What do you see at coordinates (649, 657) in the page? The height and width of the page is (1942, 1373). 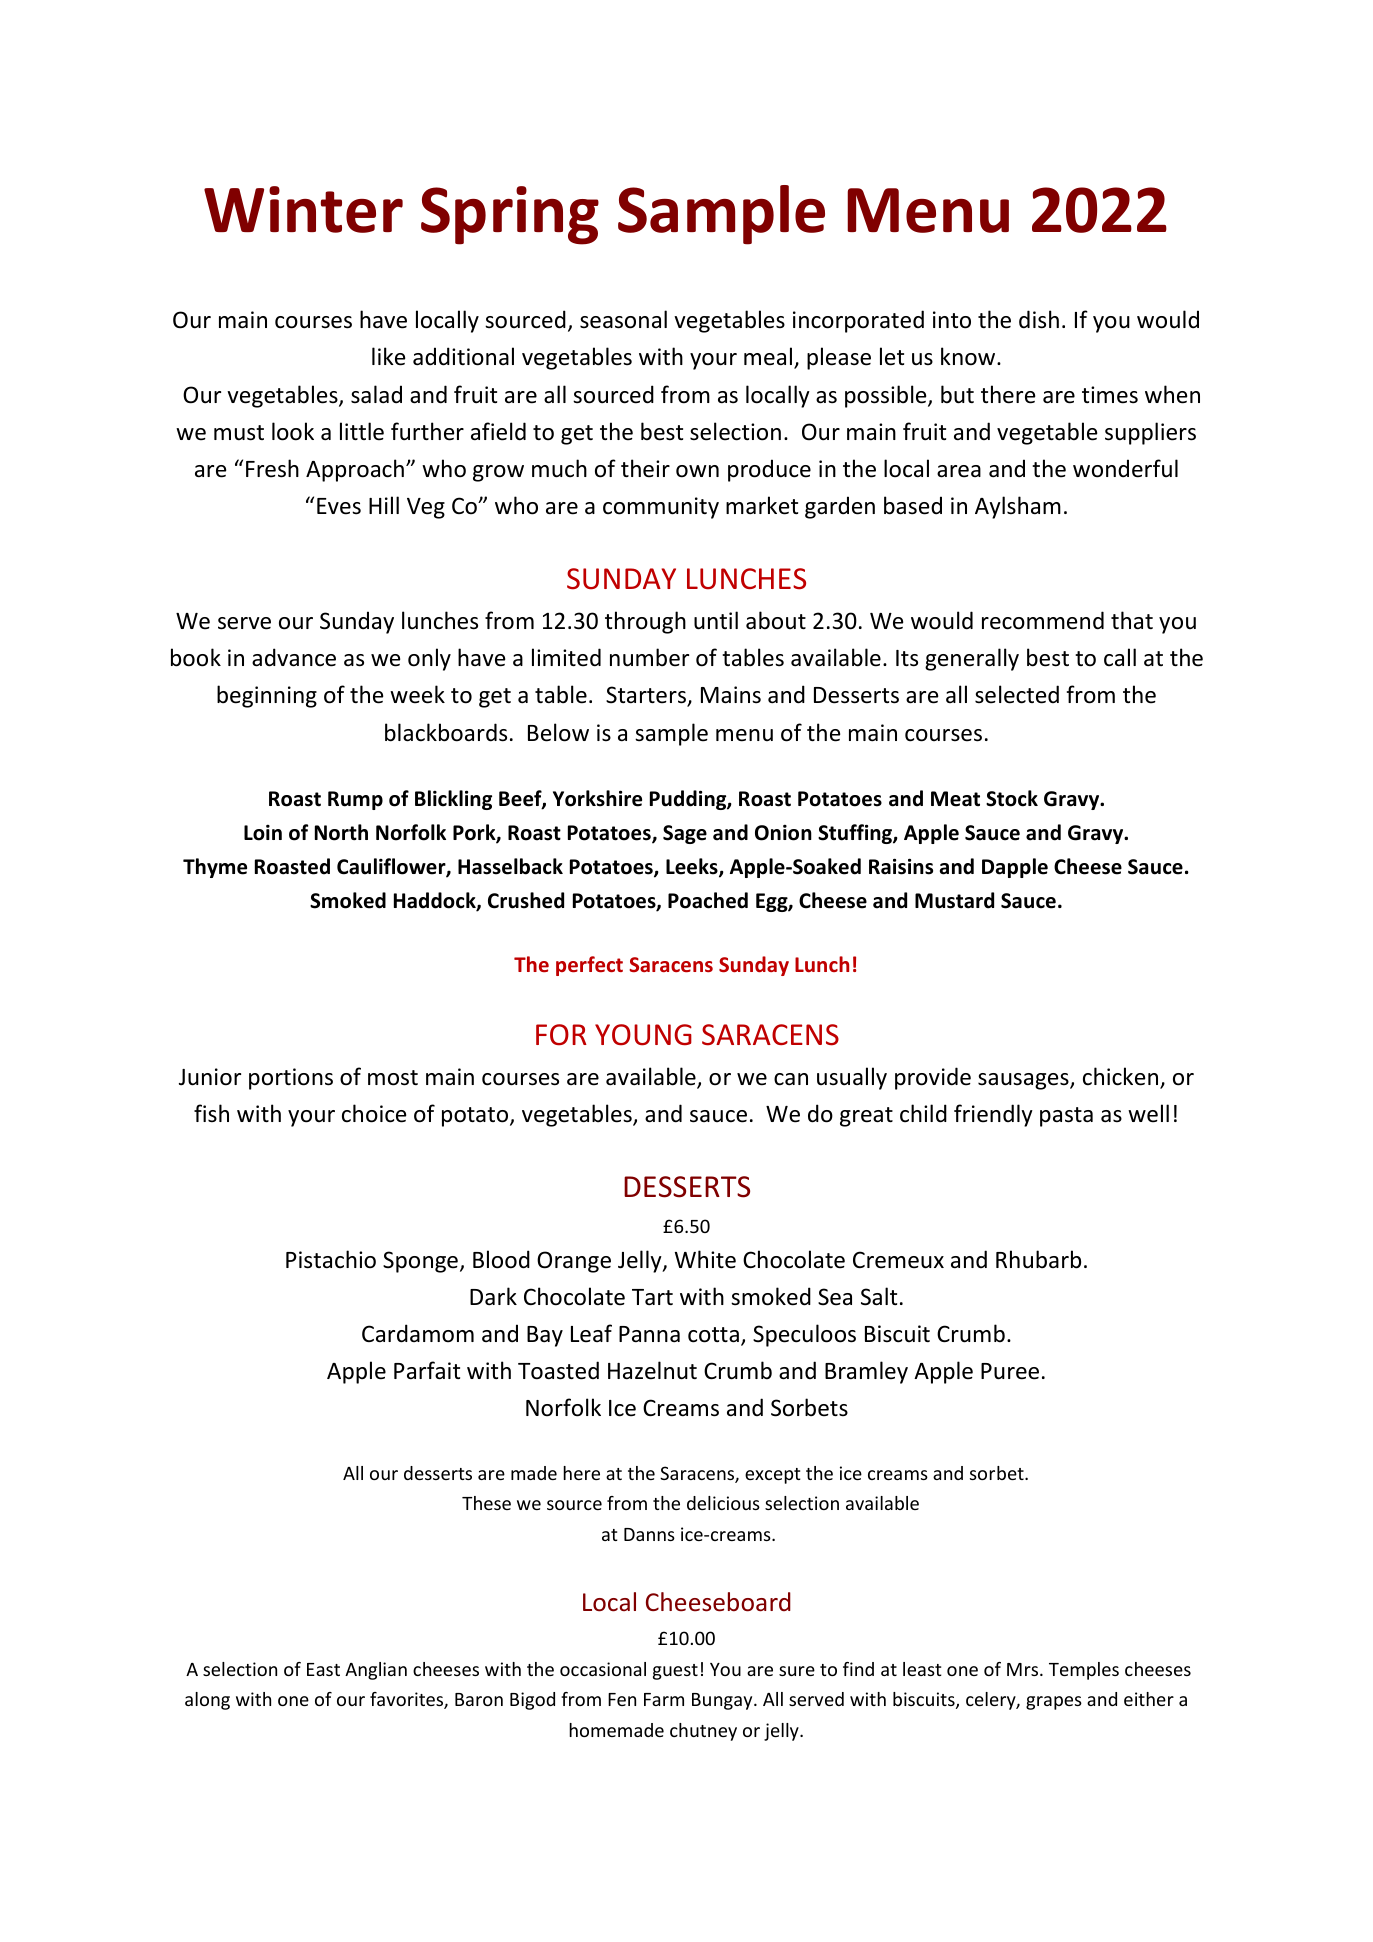 I see `number` at bounding box center [649, 657].
